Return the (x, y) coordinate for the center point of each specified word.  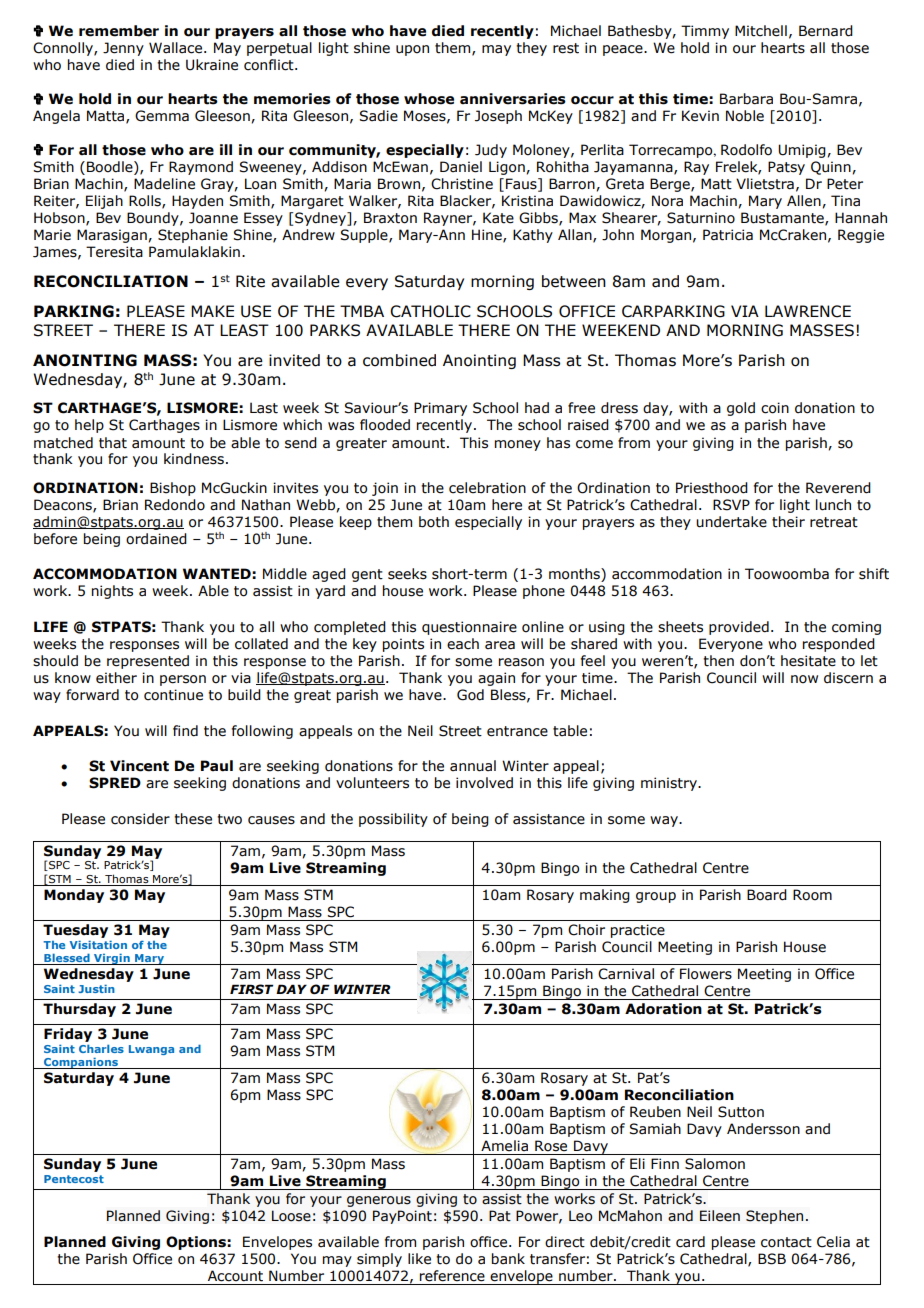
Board (767, 895)
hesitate (808, 661)
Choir (586, 930)
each (463, 644)
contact (786, 1242)
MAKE (212, 311)
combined (399, 360)
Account (235, 1276)
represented (148, 662)
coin (775, 408)
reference (452, 1276)
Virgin (112, 959)
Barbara (746, 99)
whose (429, 99)
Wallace (177, 48)
